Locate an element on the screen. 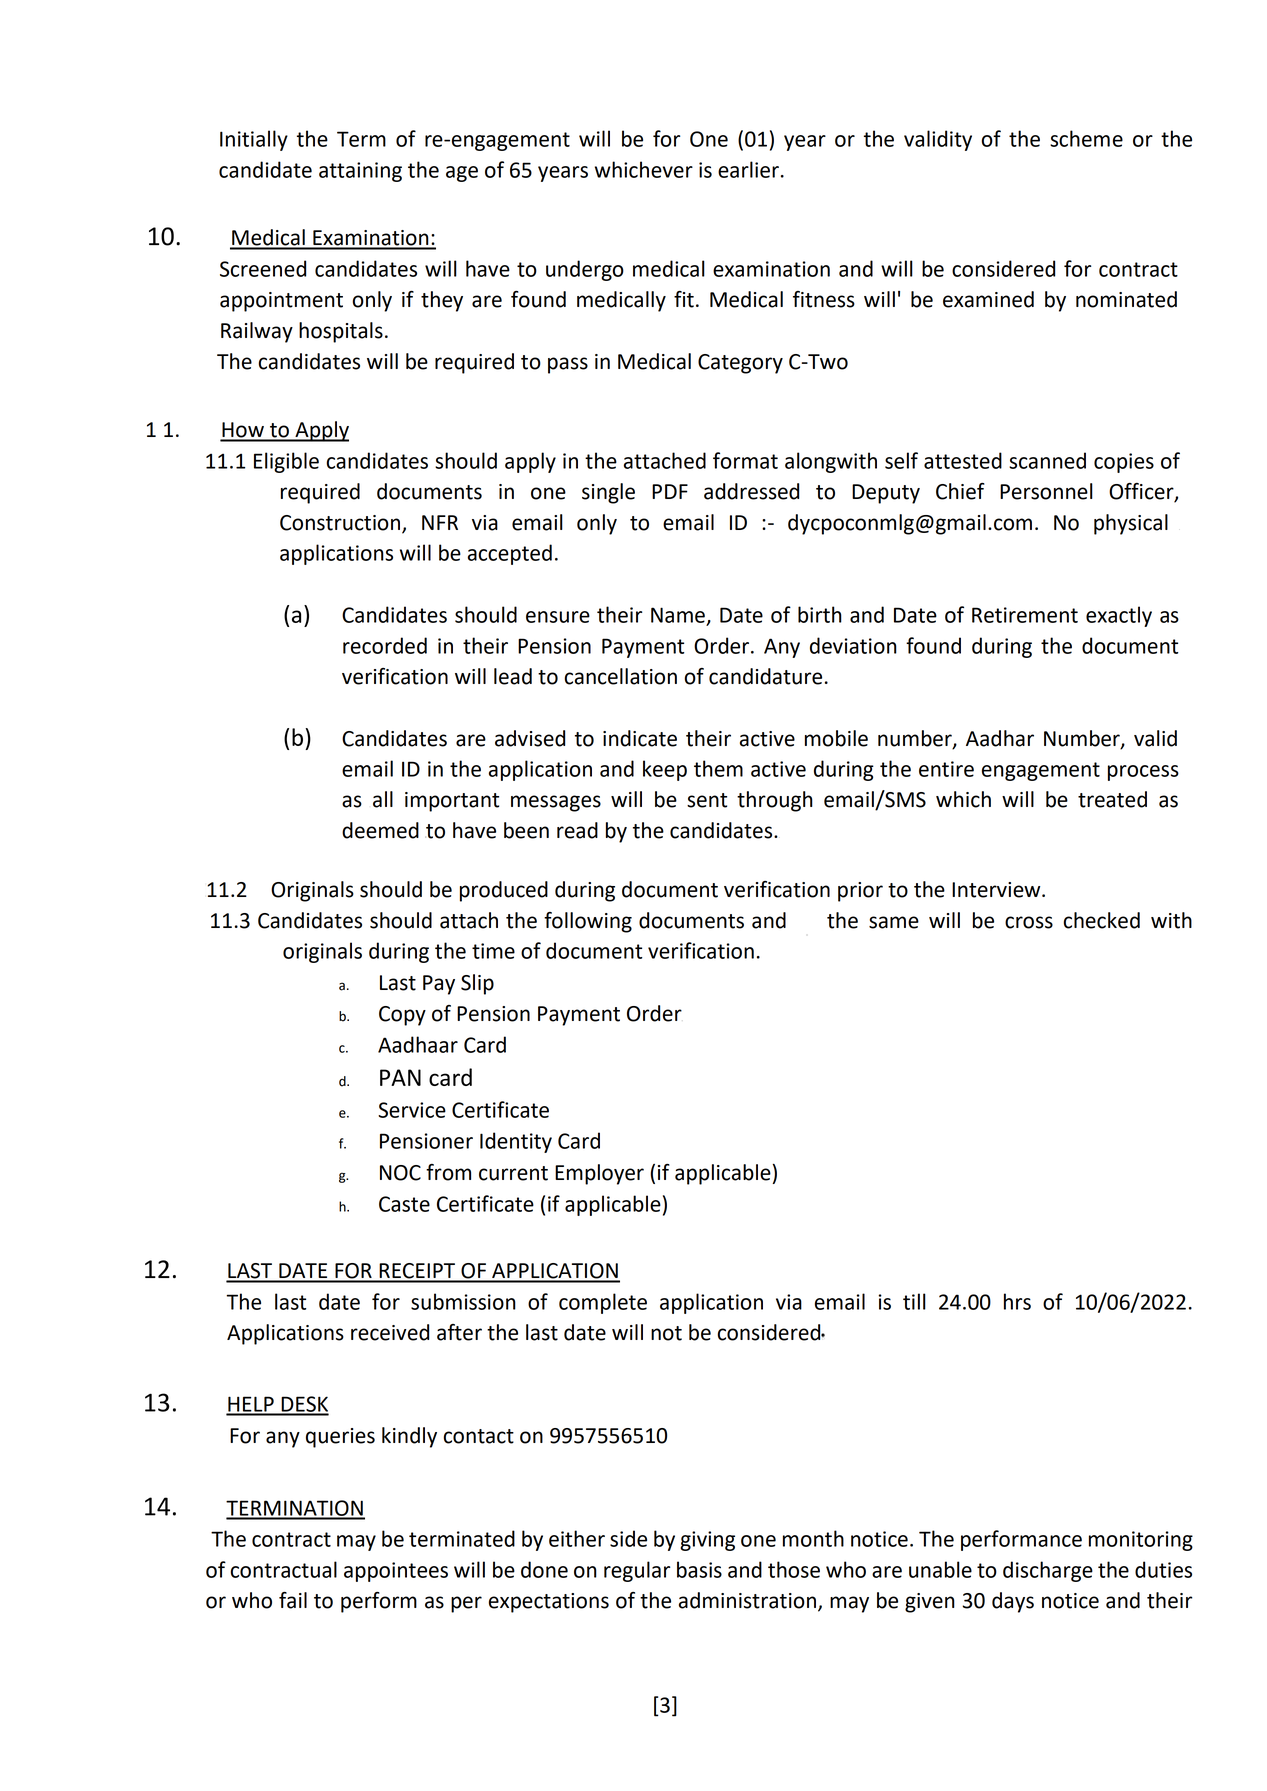 The height and width of the screenshot is (1791, 1267). Caste is located at coordinates (404, 1204).
